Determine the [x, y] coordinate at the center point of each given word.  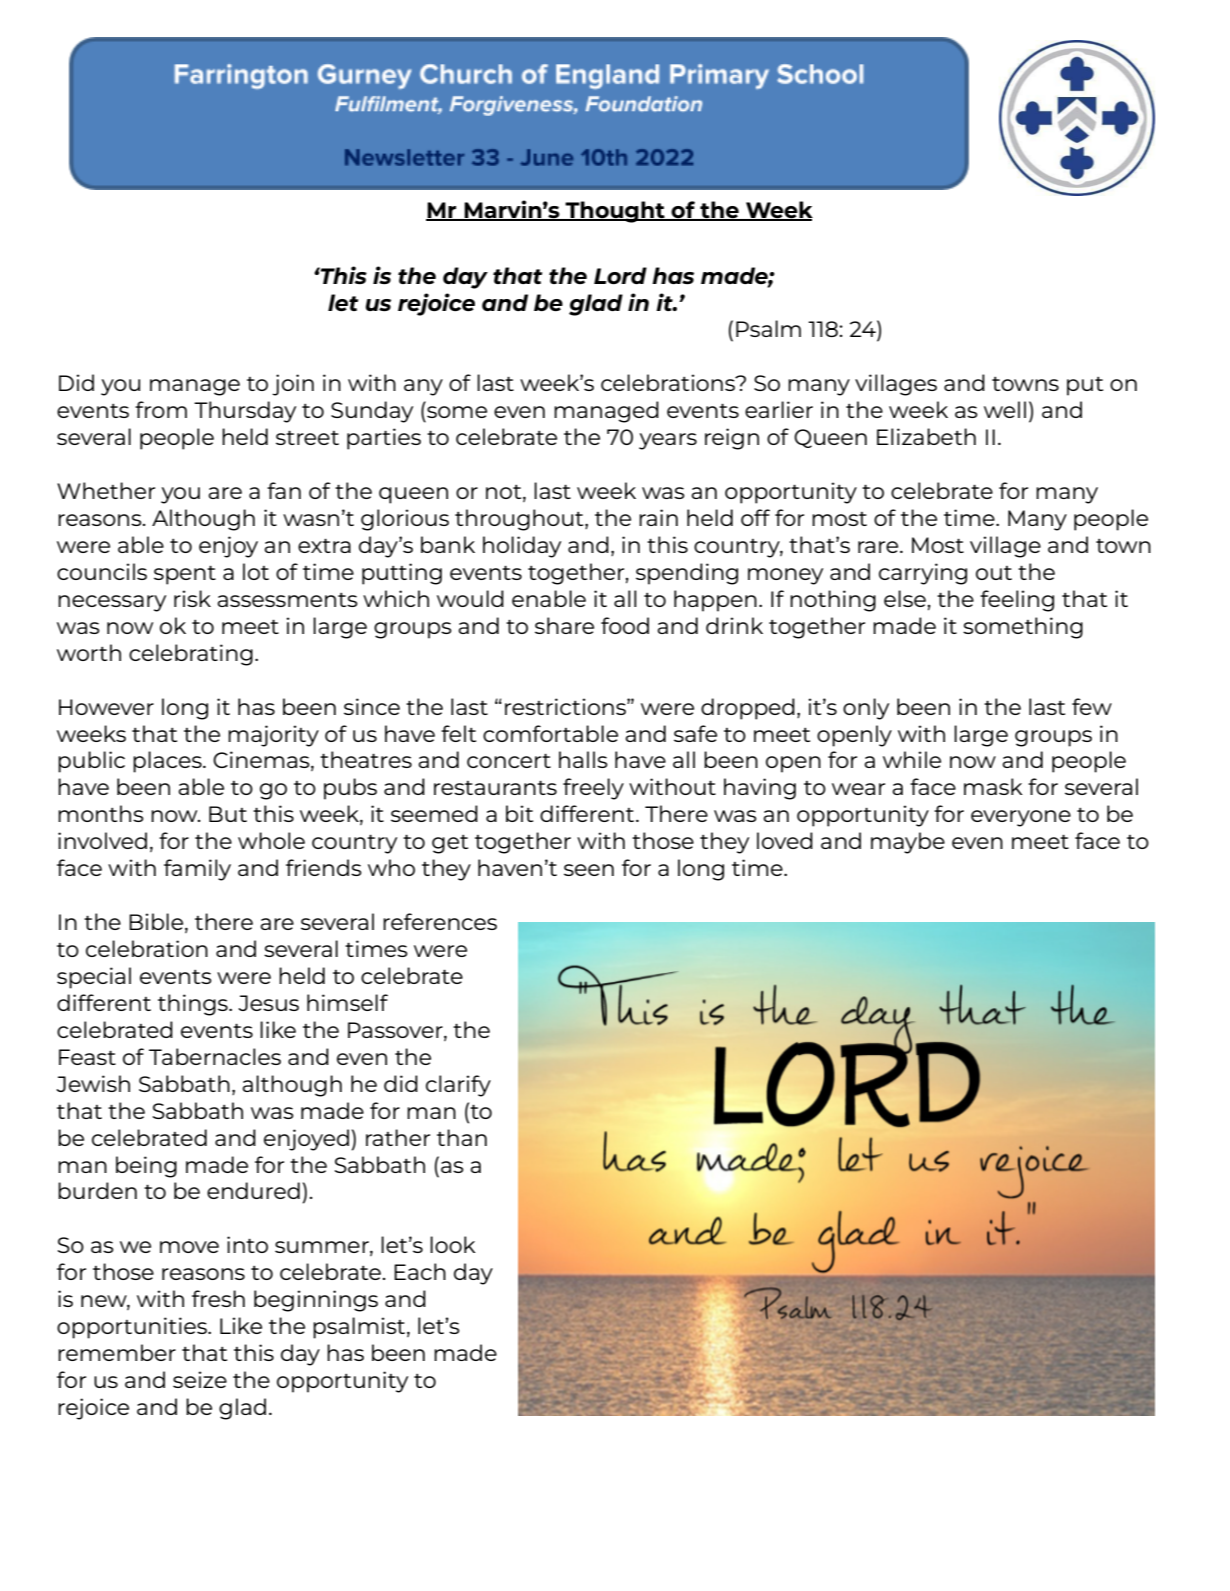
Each [420, 1271]
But [228, 814]
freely [593, 789]
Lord [620, 275]
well [1005, 409]
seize [200, 1379]
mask [993, 786]
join [293, 385]
